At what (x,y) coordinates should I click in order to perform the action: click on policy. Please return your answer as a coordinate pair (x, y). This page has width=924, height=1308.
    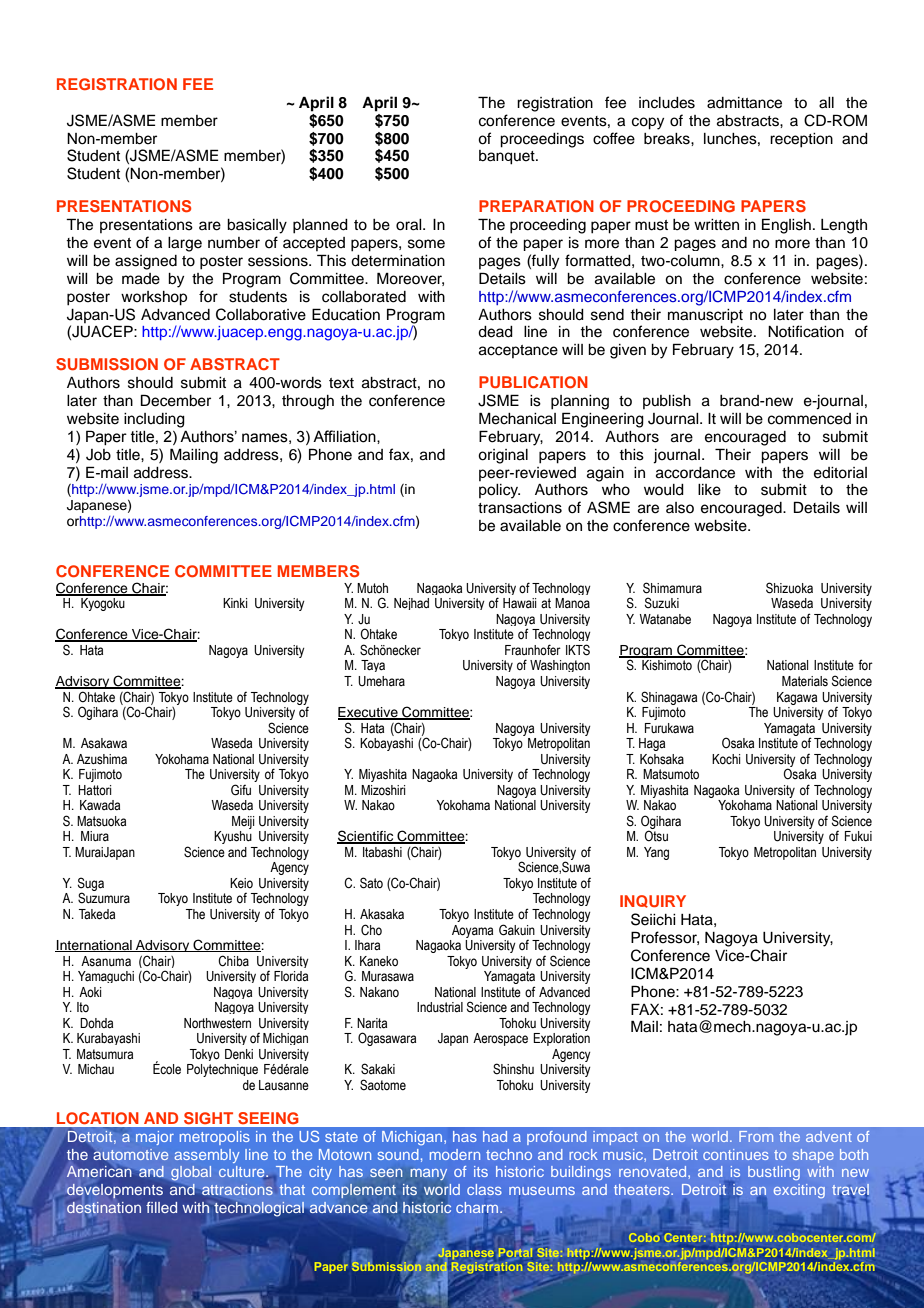
    Looking at the image, I should click on (499, 491).
